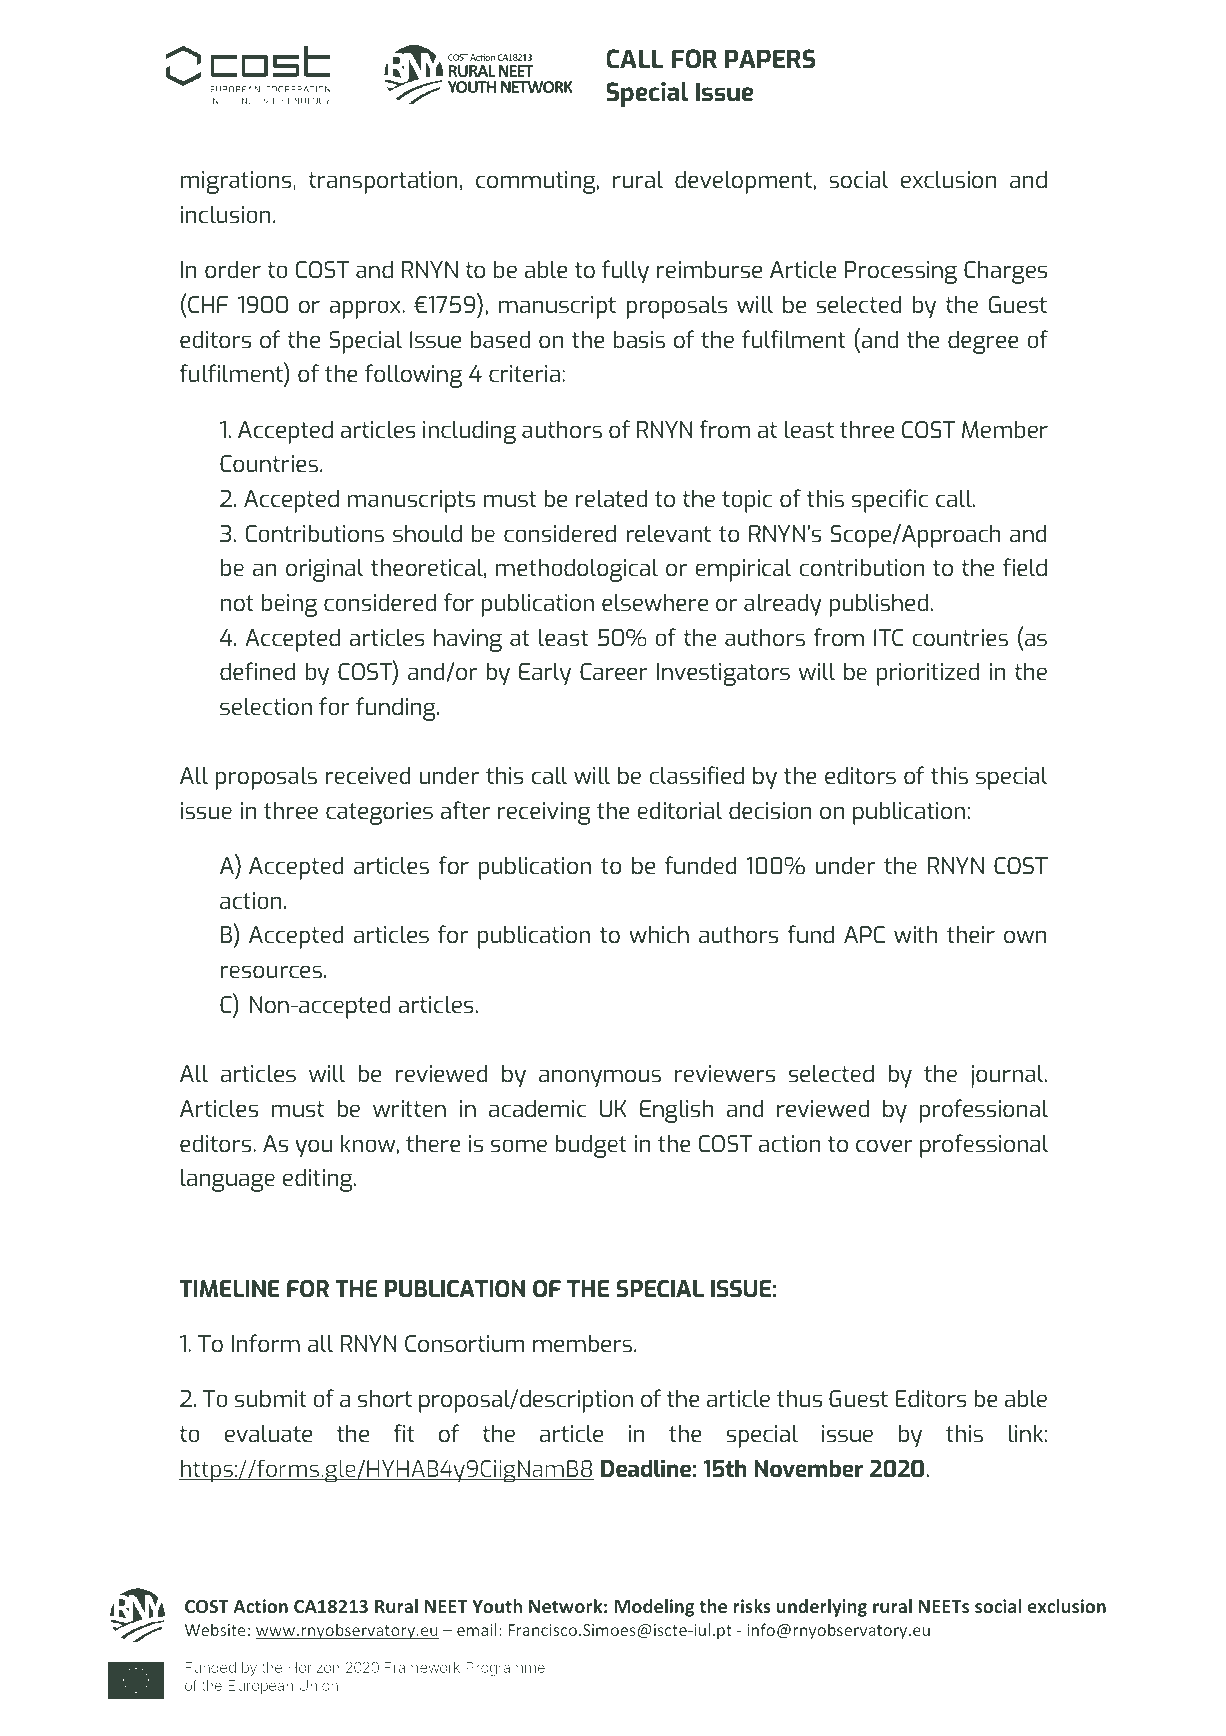 Image resolution: width=1226 pixels, height=1736 pixels. Describe the element at coordinates (888, 637) in the screenshot. I see `ITC` at that location.
